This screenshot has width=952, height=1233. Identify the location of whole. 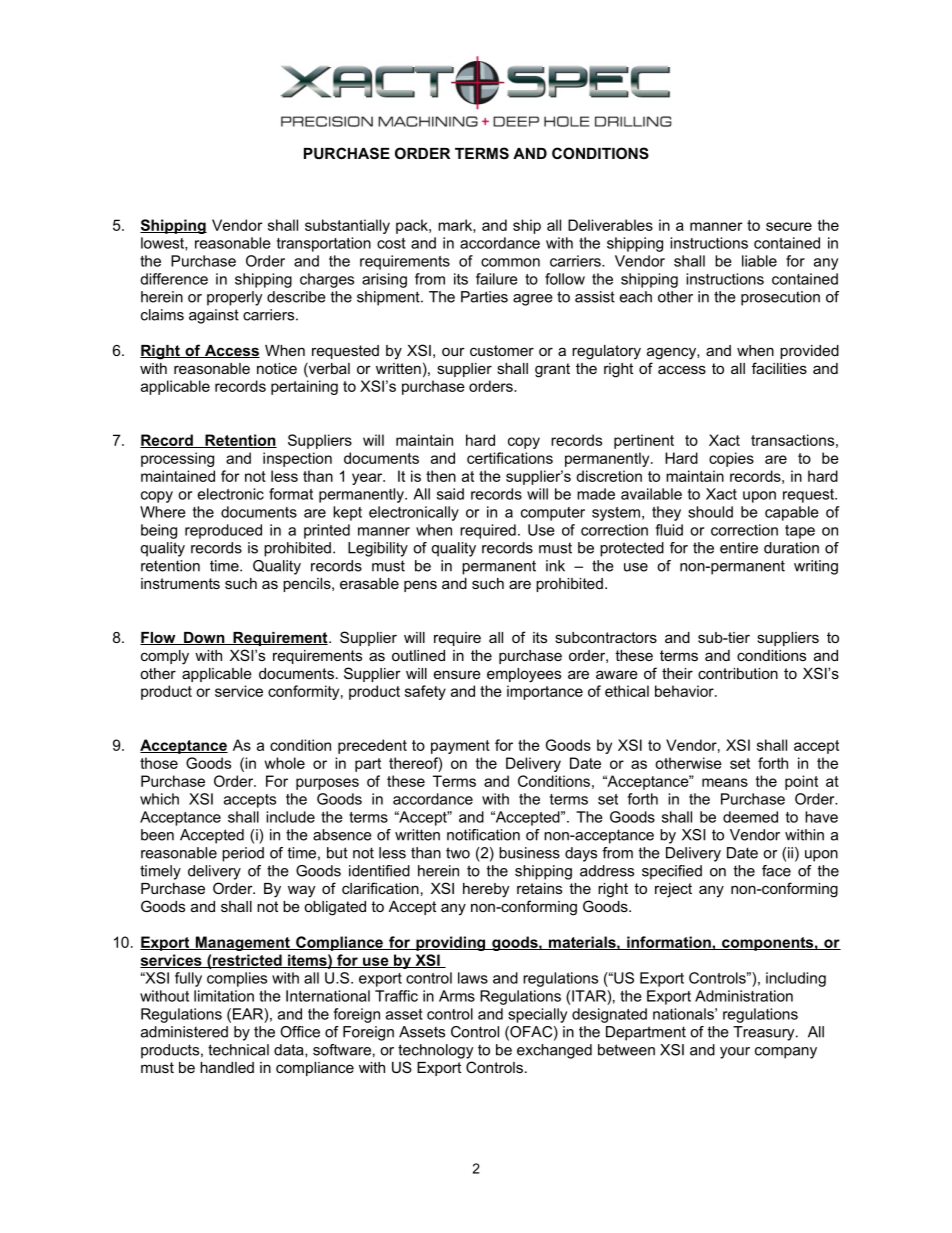
(284, 763).
